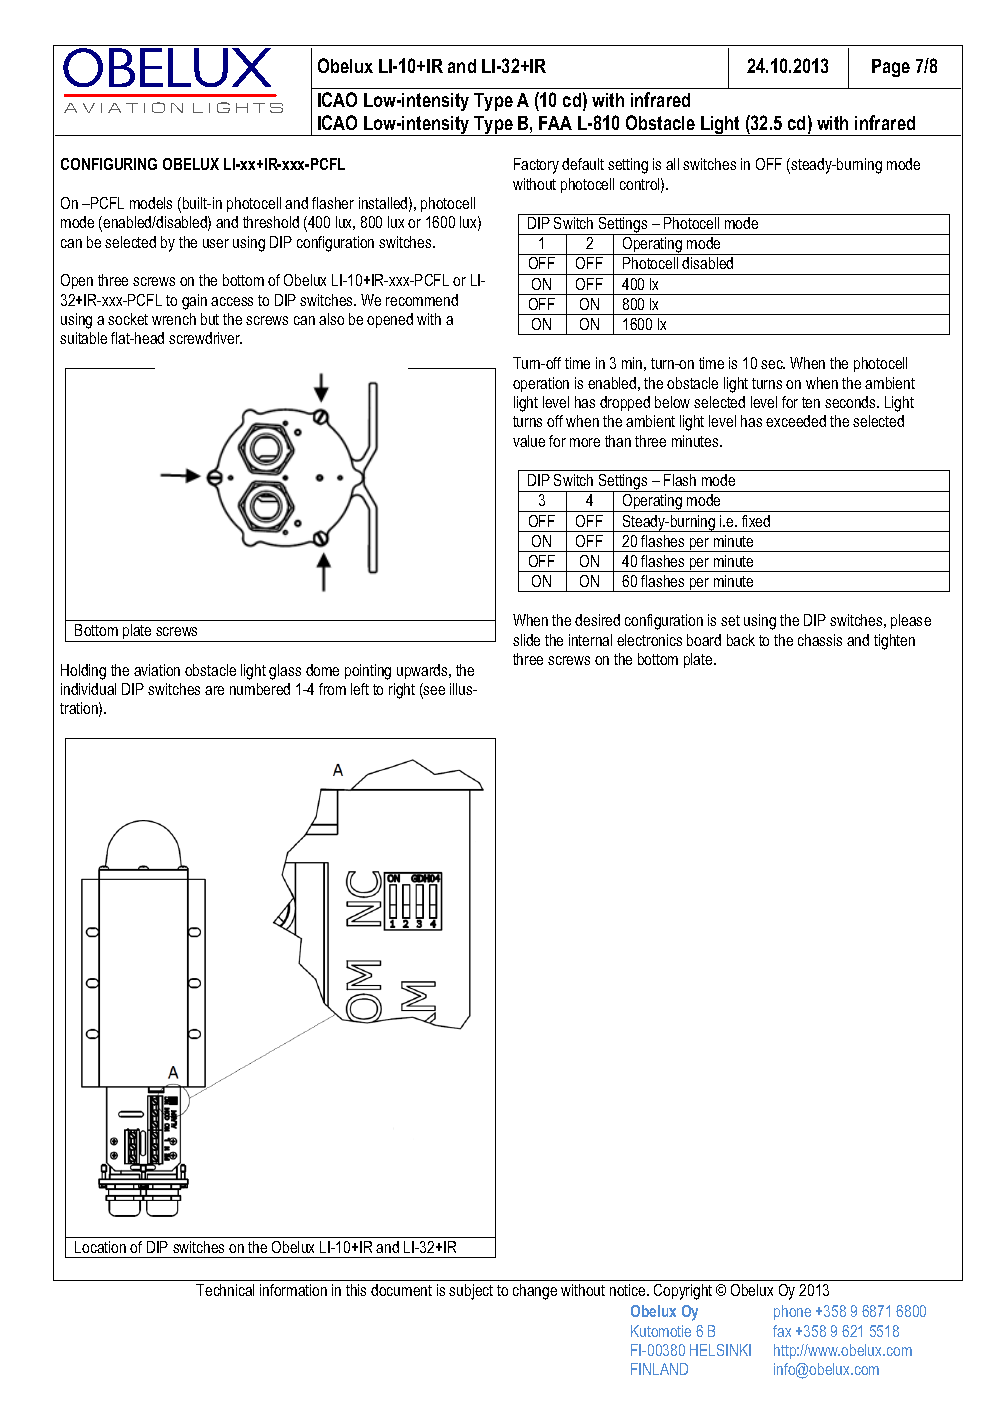 Image resolution: width=1002 pixels, height=1417 pixels. I want to click on value, so click(529, 441).
